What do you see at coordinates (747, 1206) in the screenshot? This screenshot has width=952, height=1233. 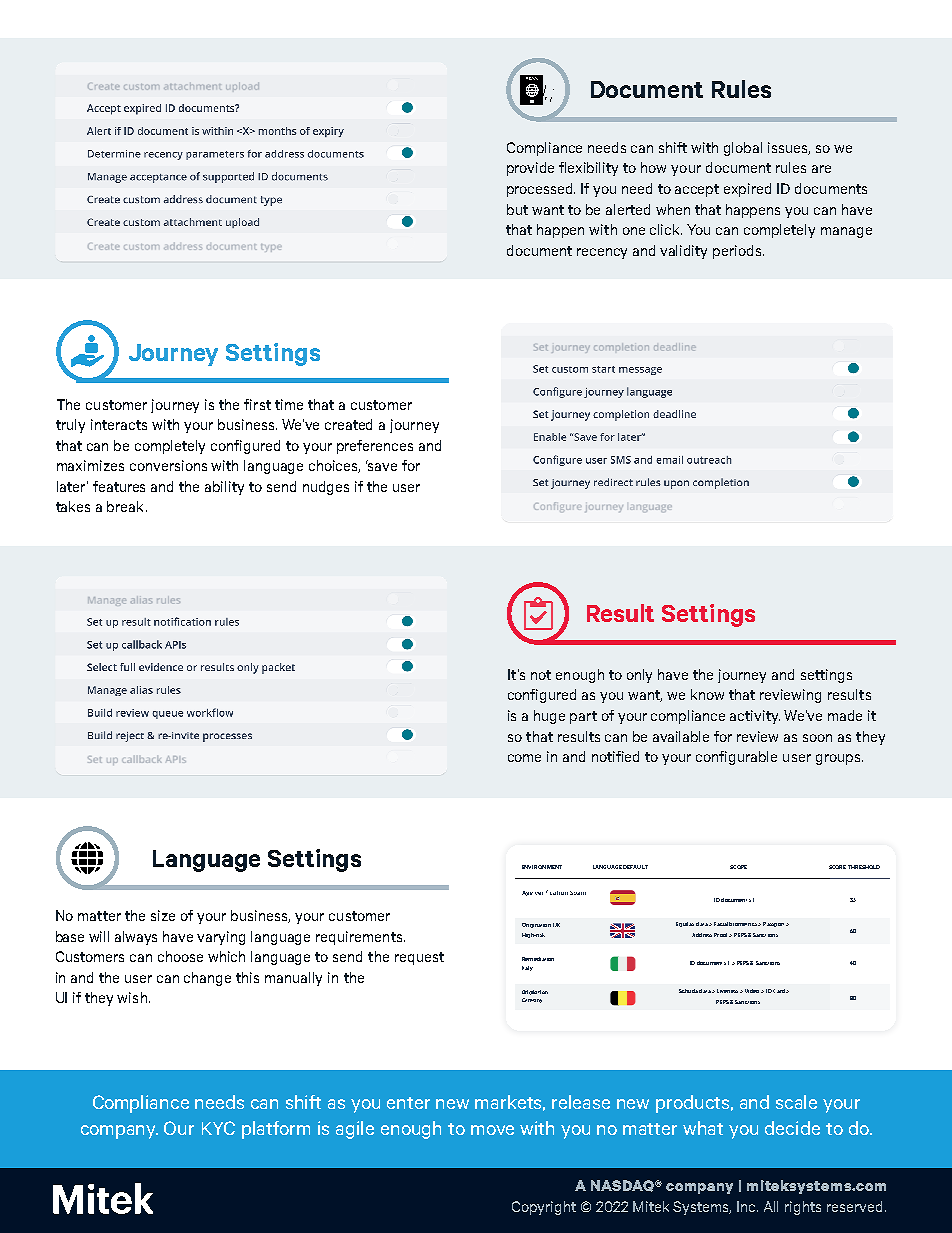 I see `Inc` at bounding box center [747, 1206].
